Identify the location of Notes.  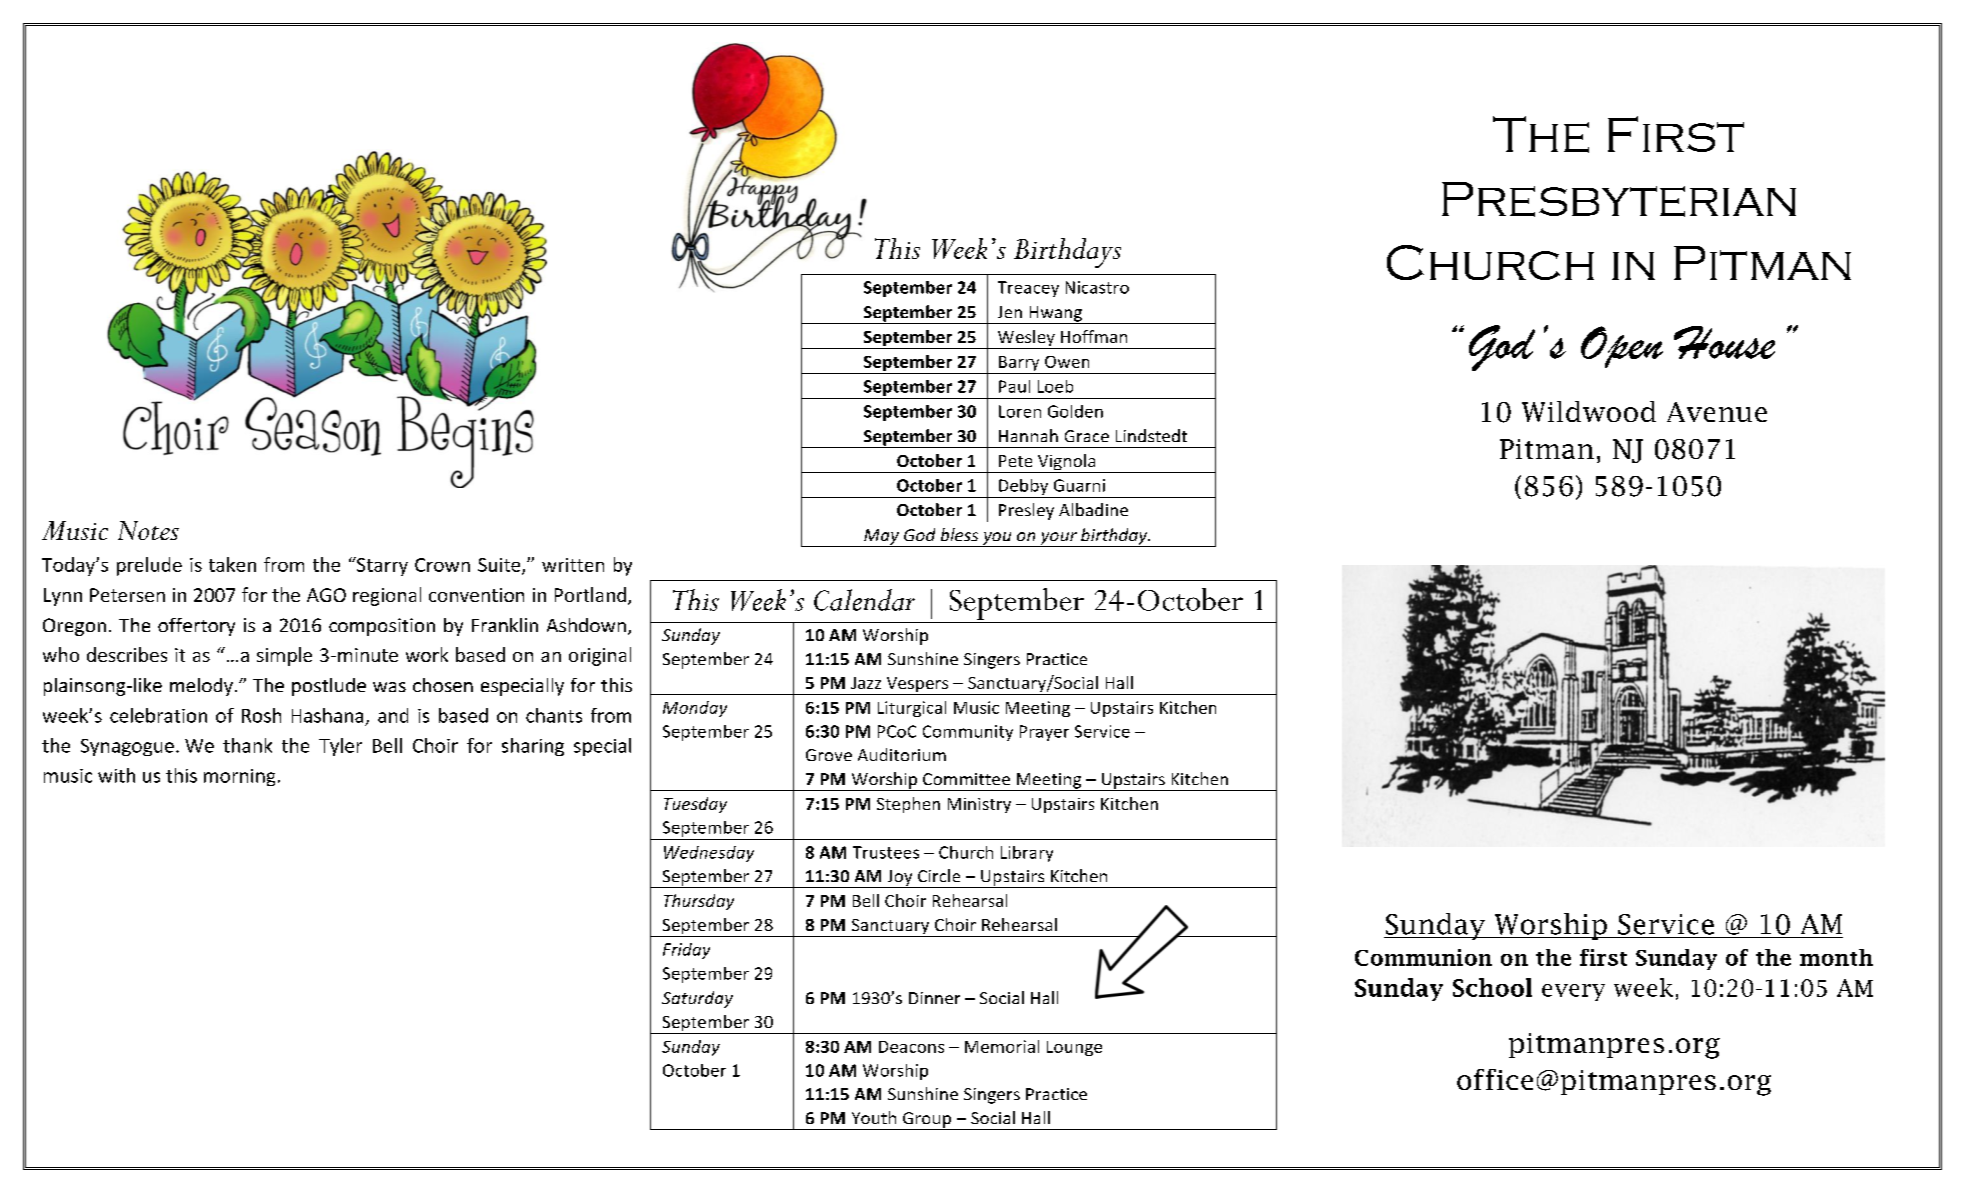
(148, 530).
